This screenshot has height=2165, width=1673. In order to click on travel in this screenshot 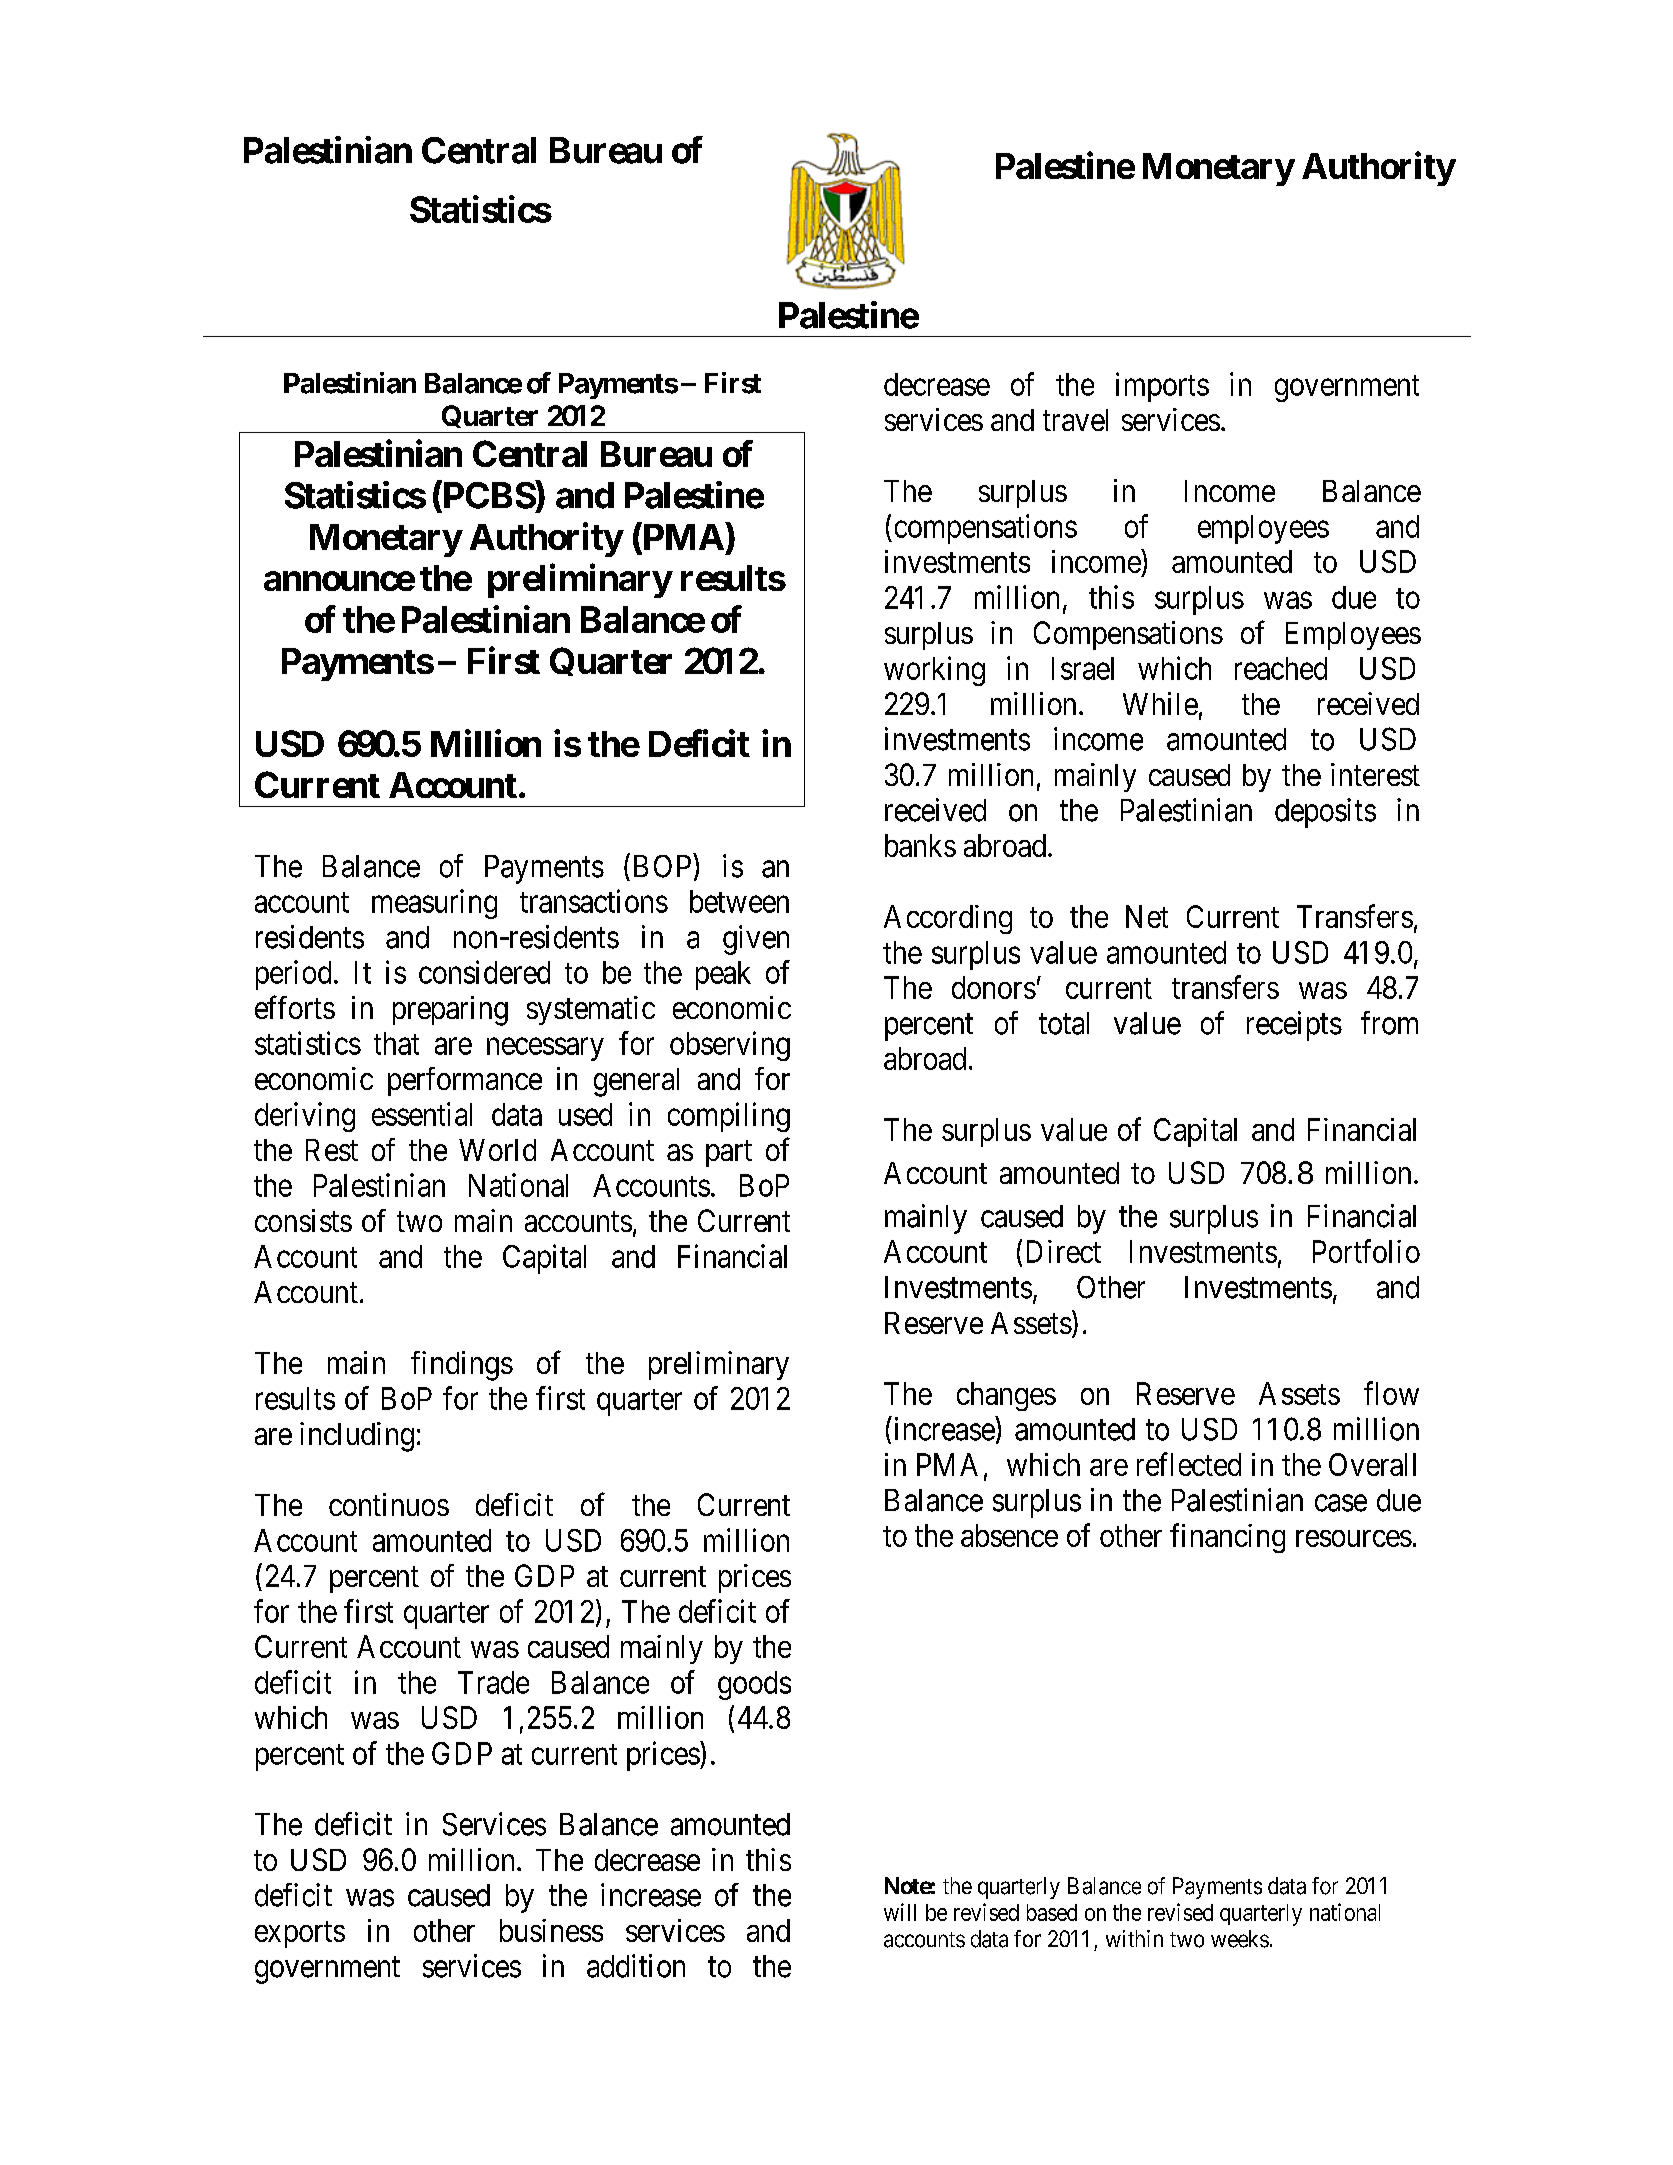, I will do `click(1075, 420)`.
